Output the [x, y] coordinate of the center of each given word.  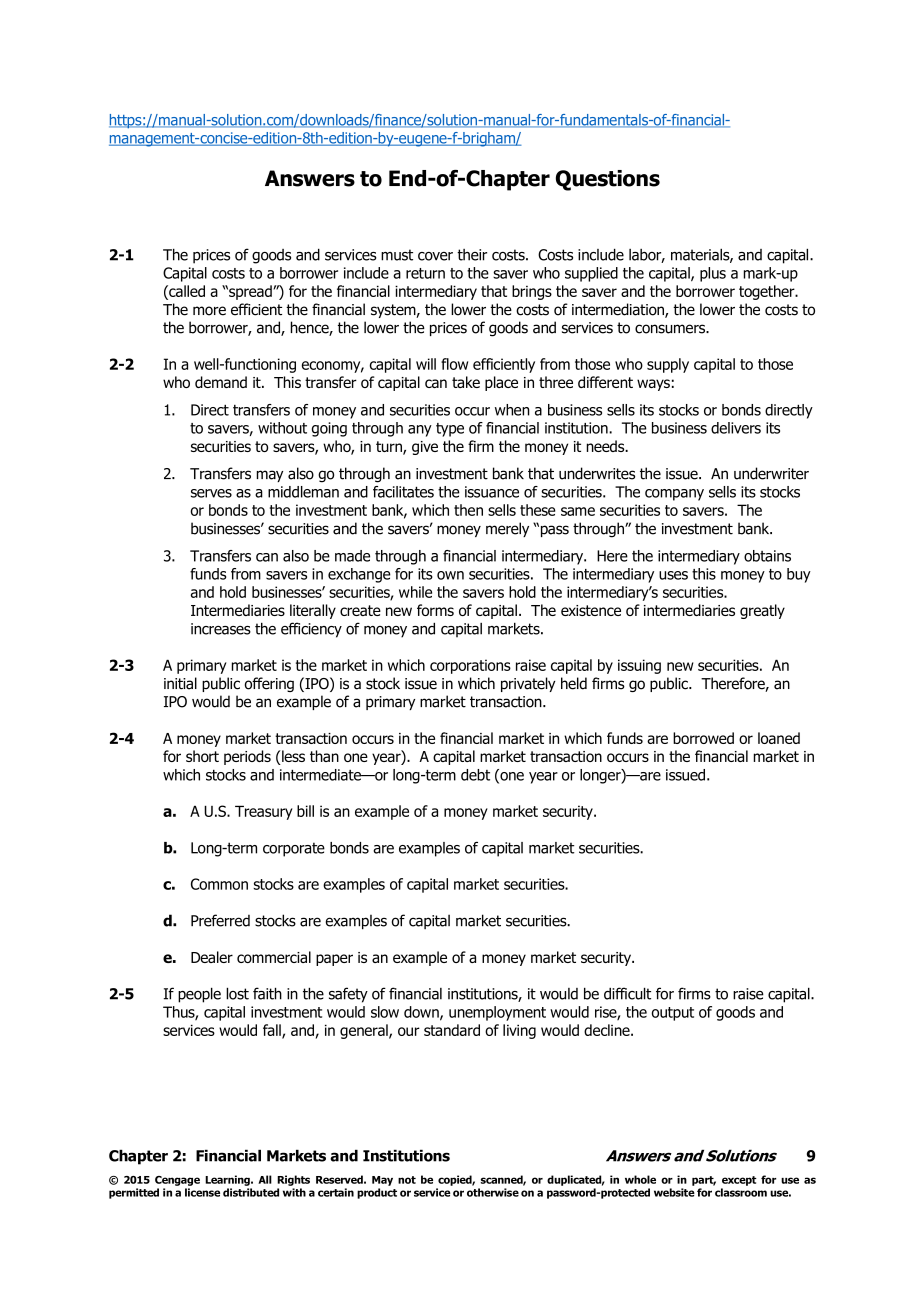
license [202, 1192]
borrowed [703, 738]
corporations [470, 666]
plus [713, 274]
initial [180, 683]
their [472, 255]
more [209, 311]
